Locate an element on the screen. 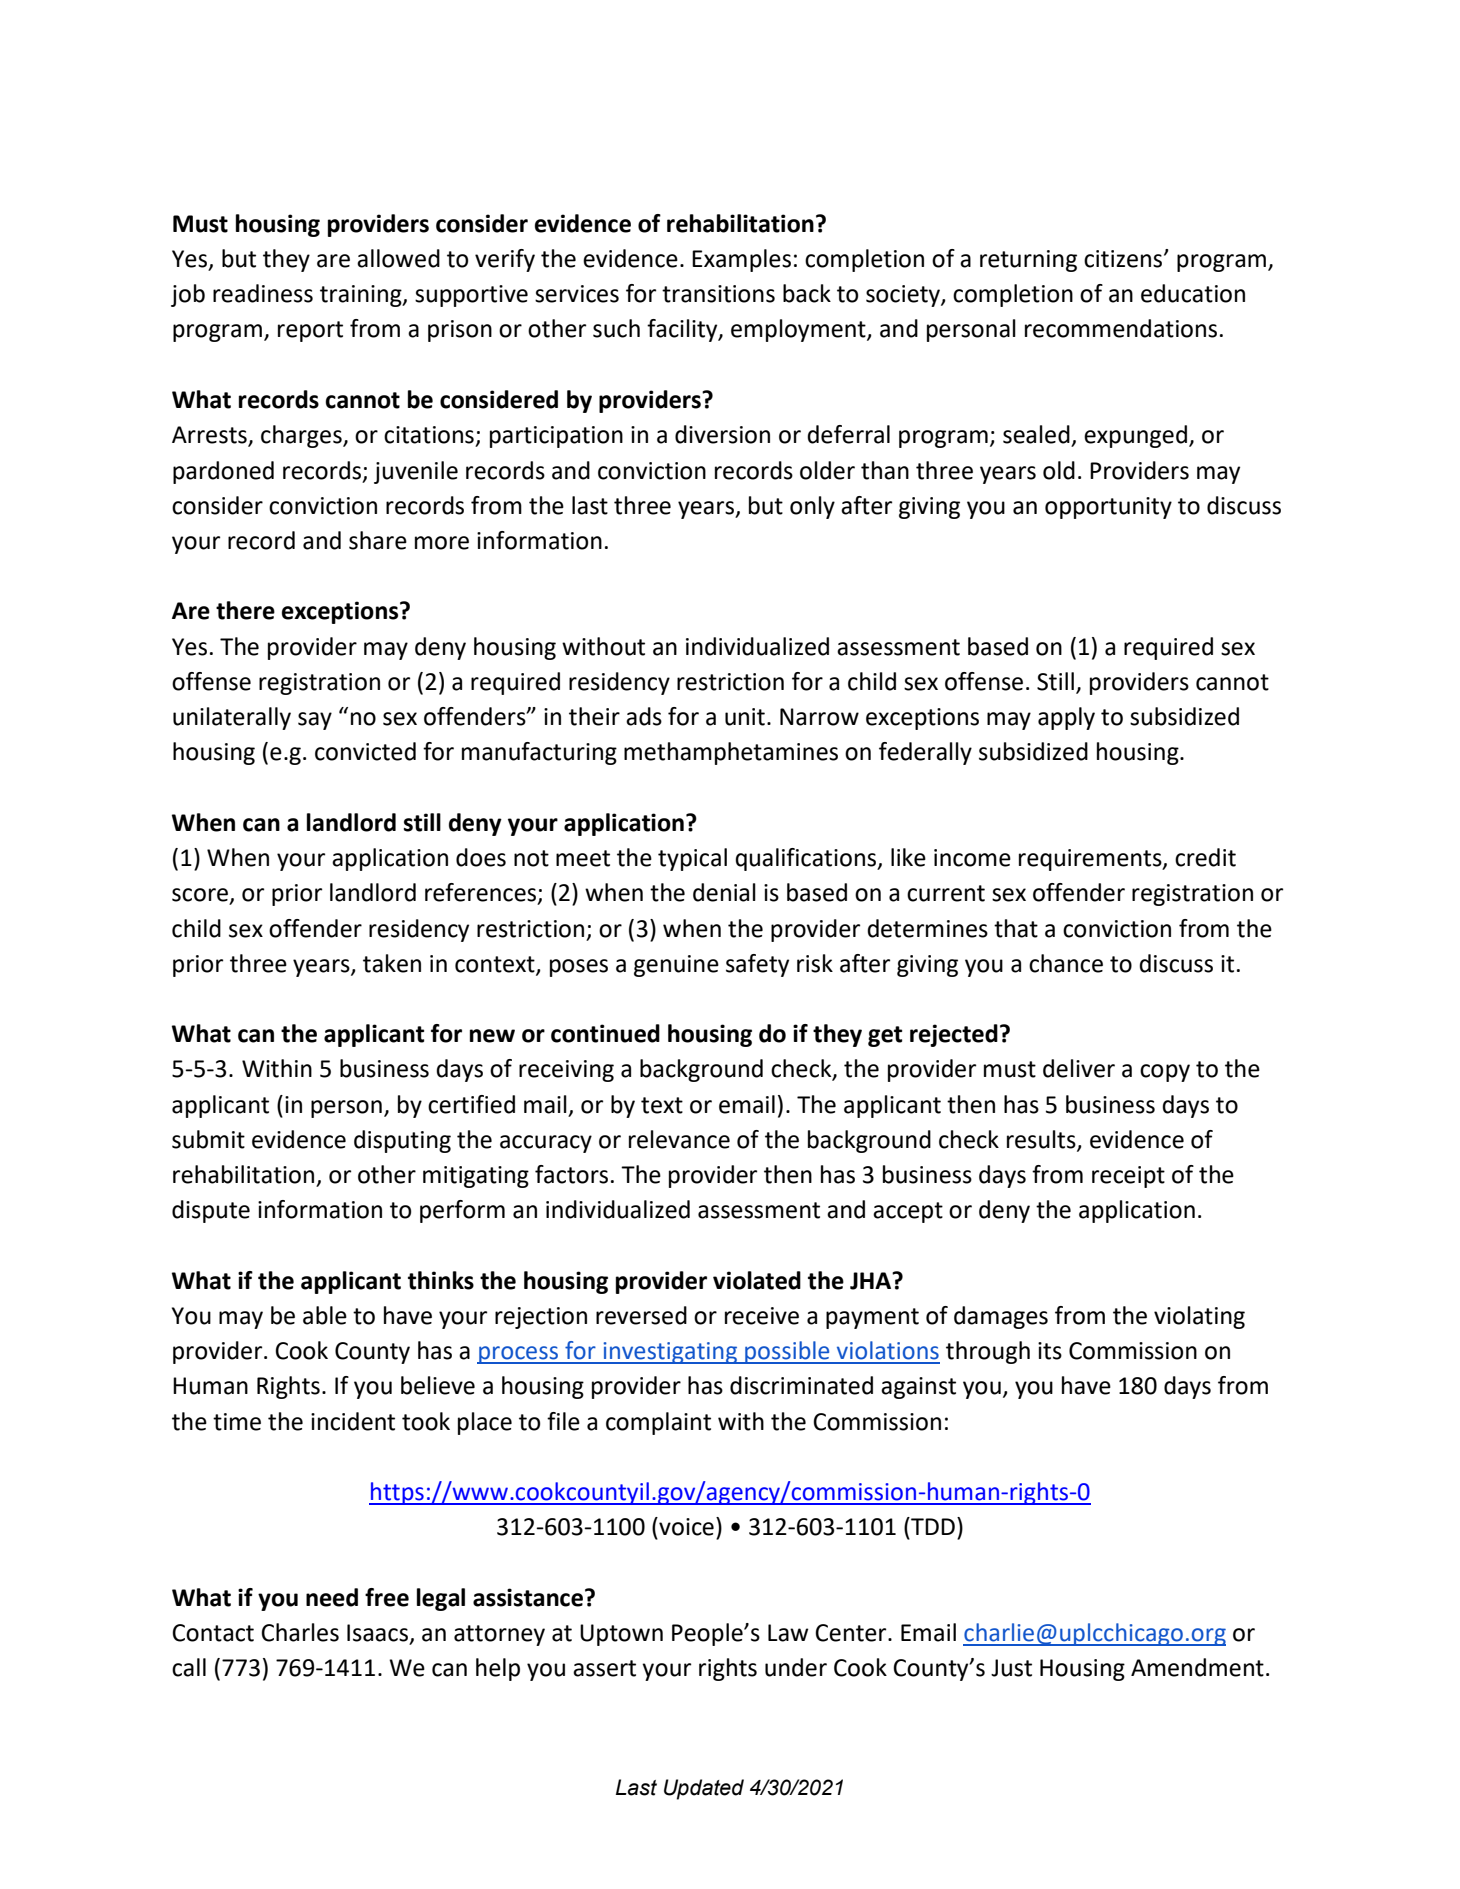  disputing is located at coordinates (402, 1141).
